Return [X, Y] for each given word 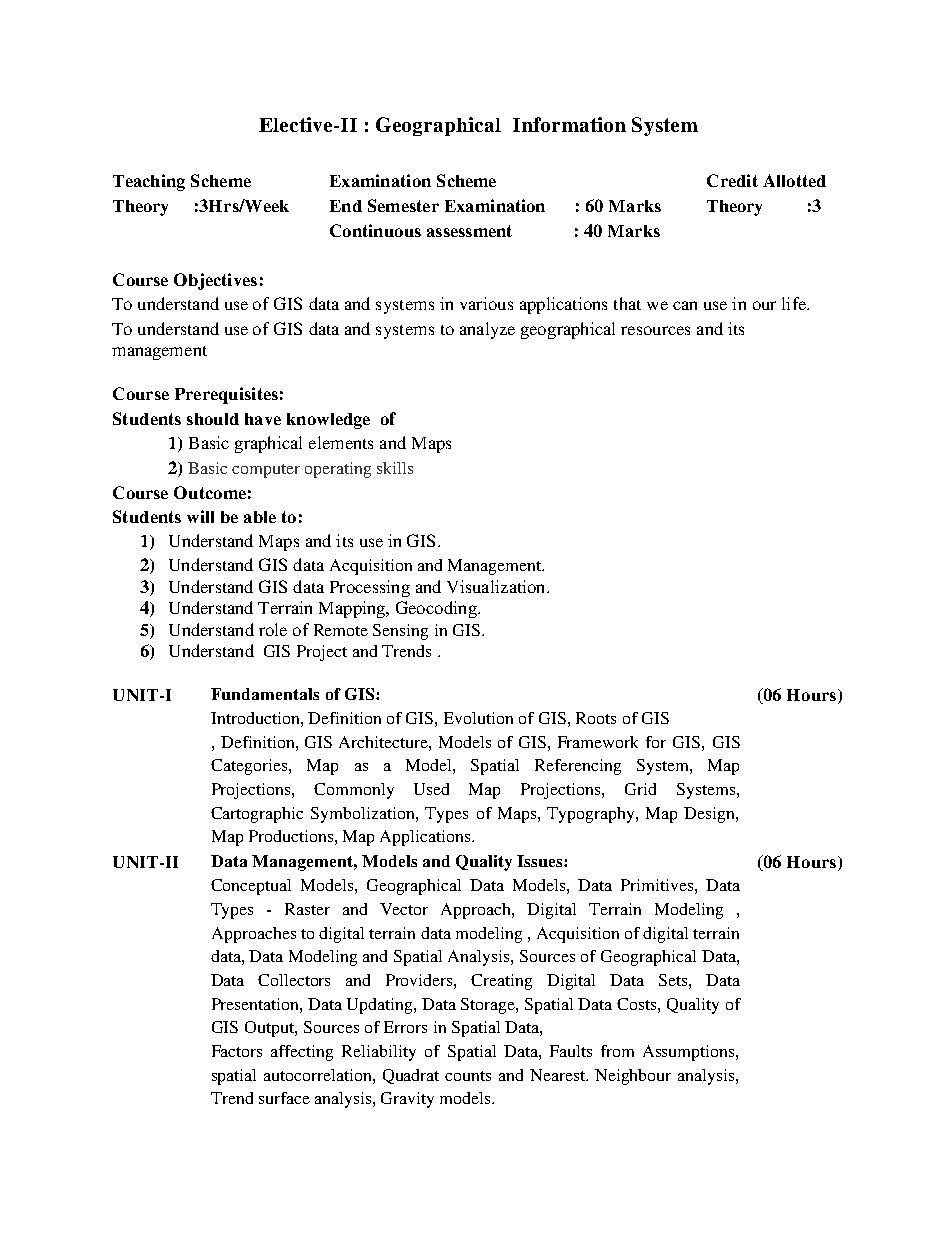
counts [468, 1076]
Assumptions [690, 1053]
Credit [732, 180]
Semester [403, 205]
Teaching [149, 182]
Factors [237, 1051]
